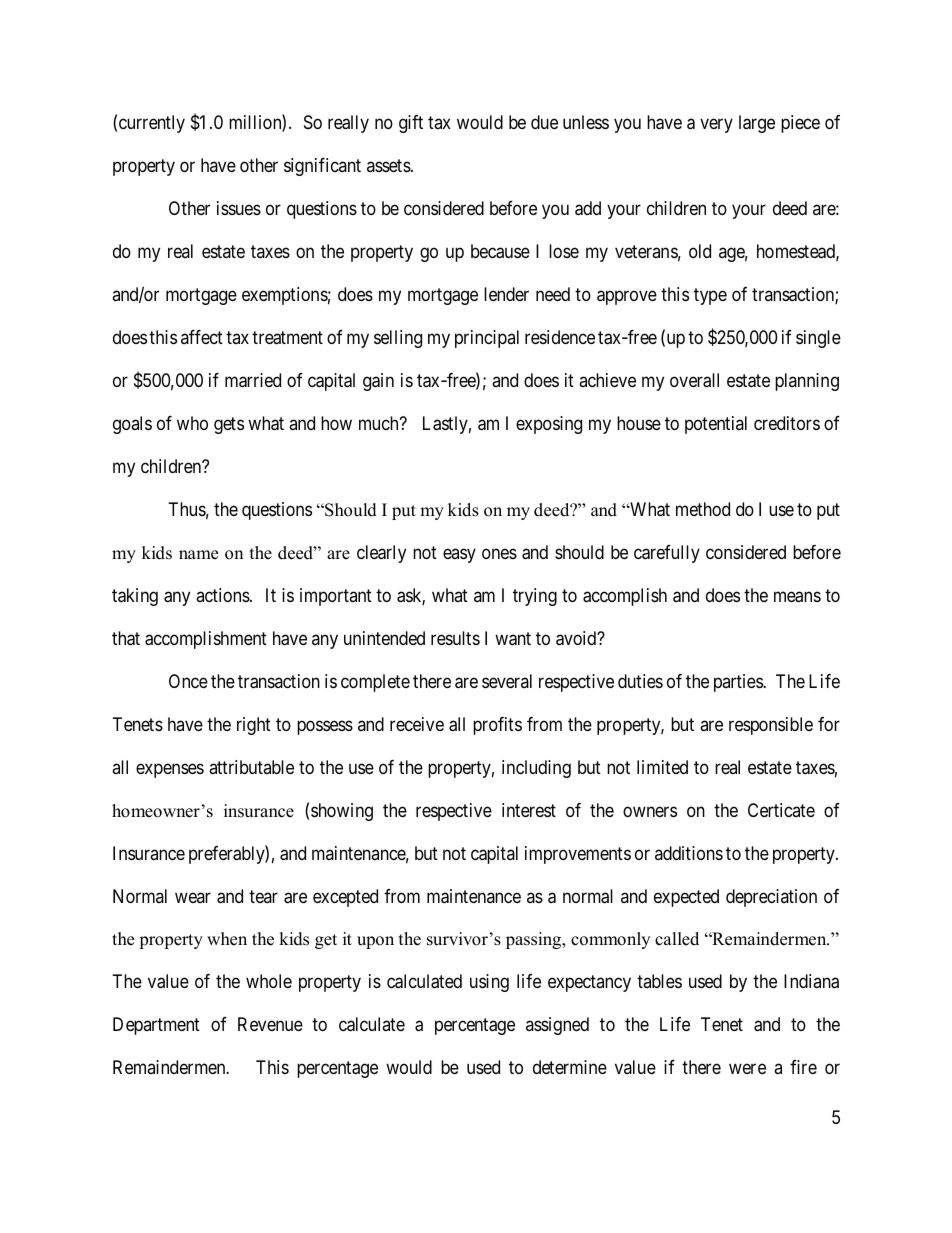 The width and height of the image is (952, 1233). What do you see at coordinates (716, 125) in the image?
I see `very` at bounding box center [716, 125].
